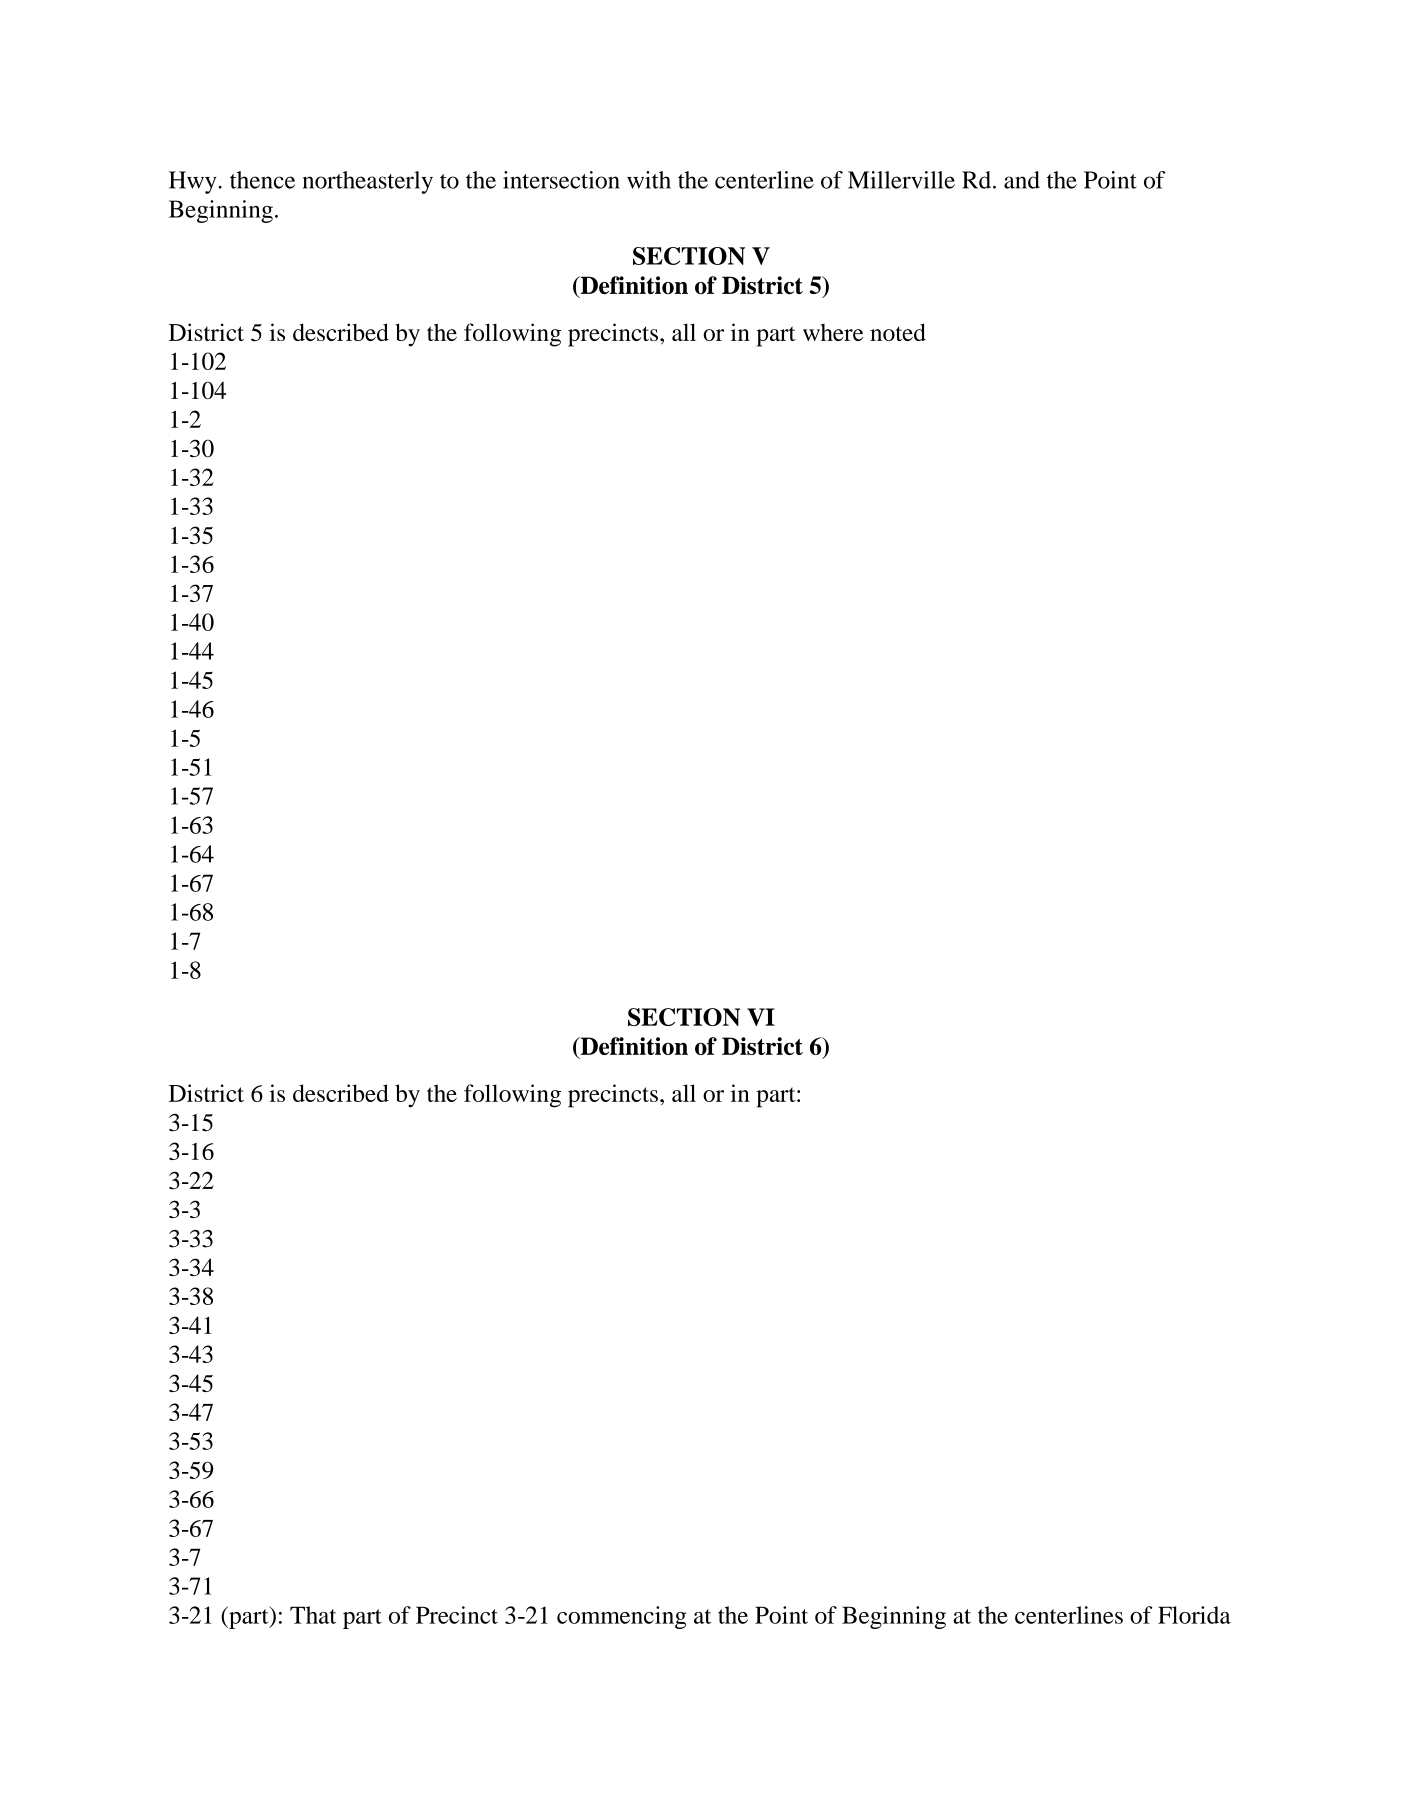  I want to click on where, so click(833, 332).
